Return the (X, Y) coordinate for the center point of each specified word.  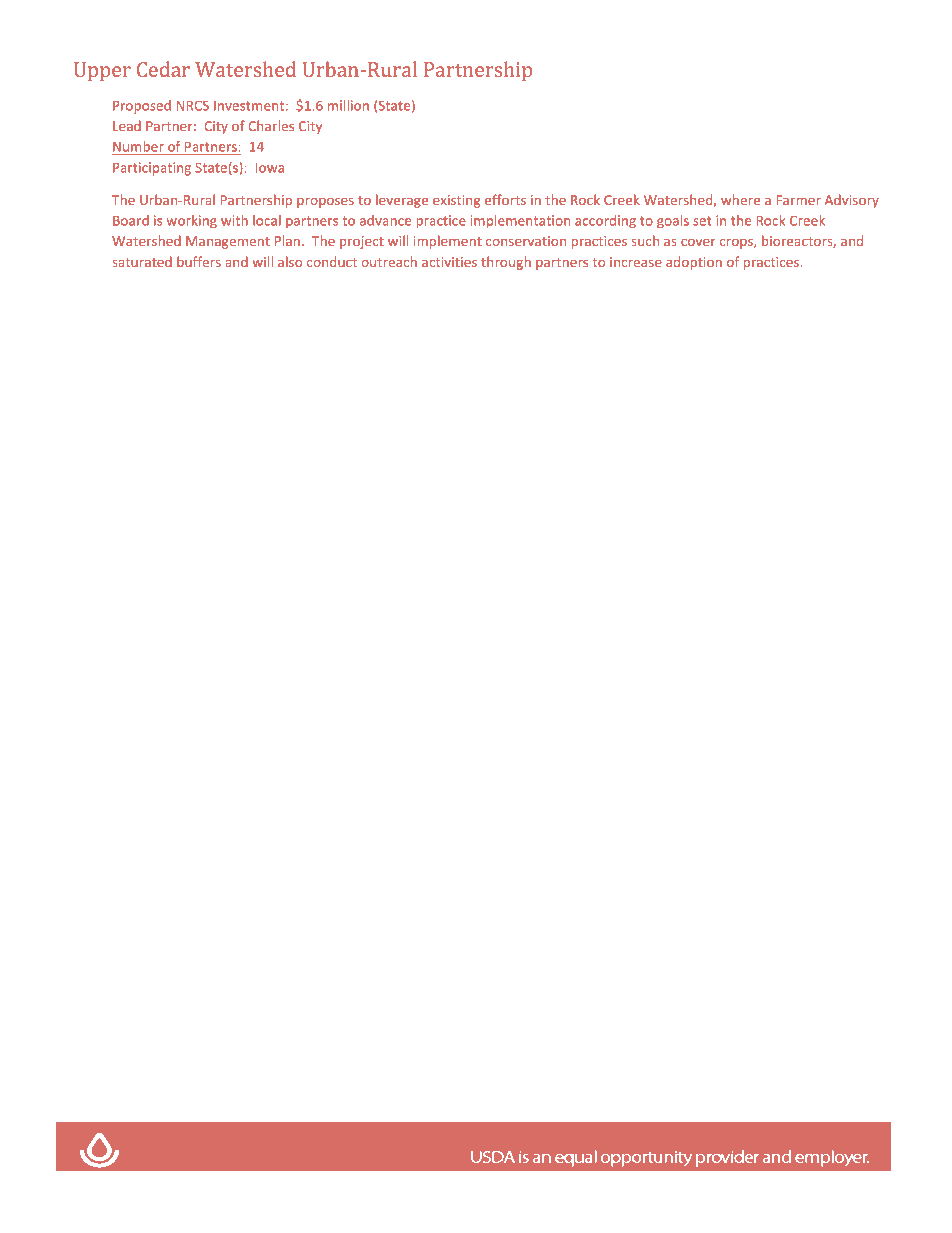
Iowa (269, 167)
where (740, 199)
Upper (102, 72)
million (348, 105)
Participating (153, 169)
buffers (199, 261)
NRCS (192, 105)
